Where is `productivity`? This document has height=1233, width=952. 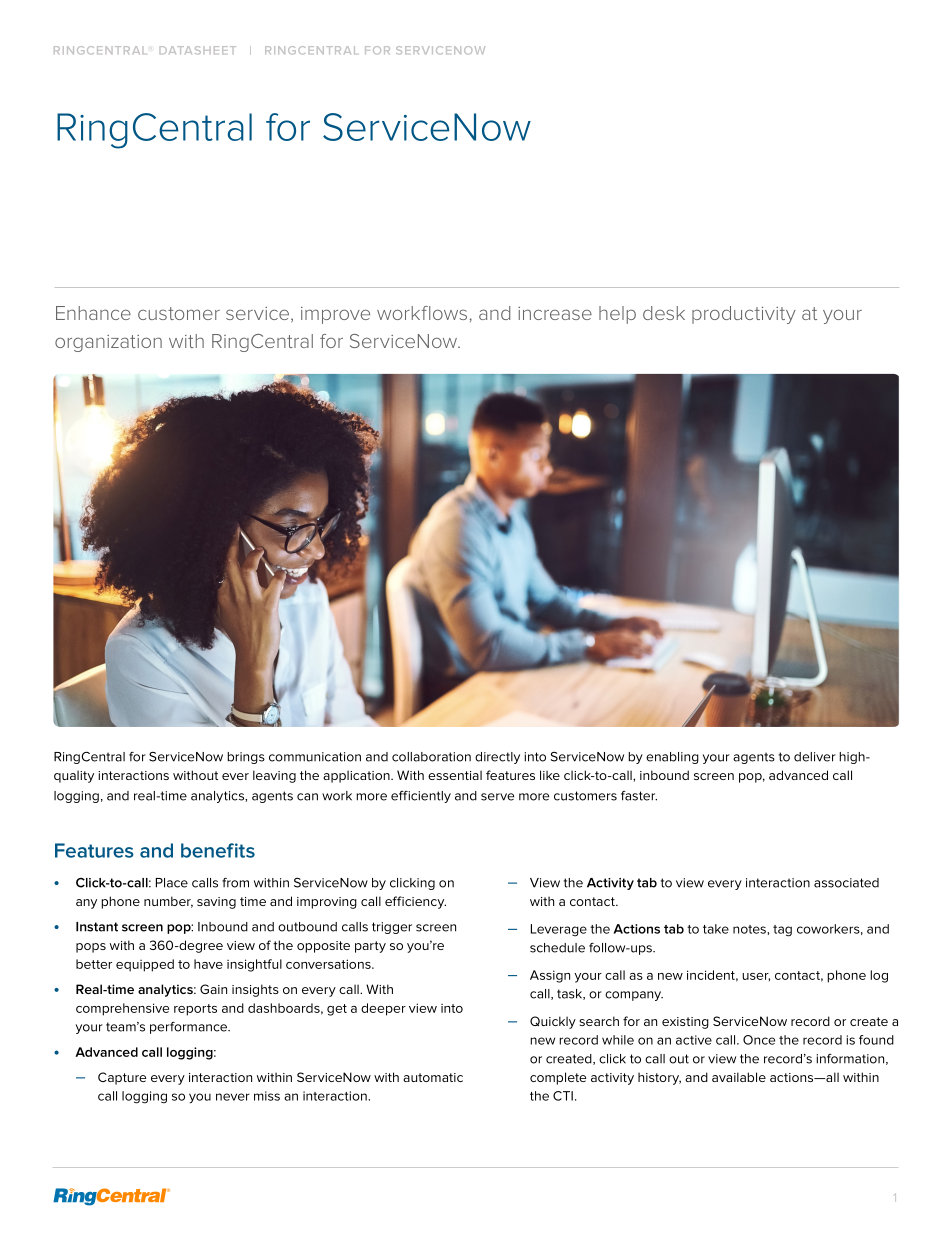 productivity is located at coordinates (744, 315).
